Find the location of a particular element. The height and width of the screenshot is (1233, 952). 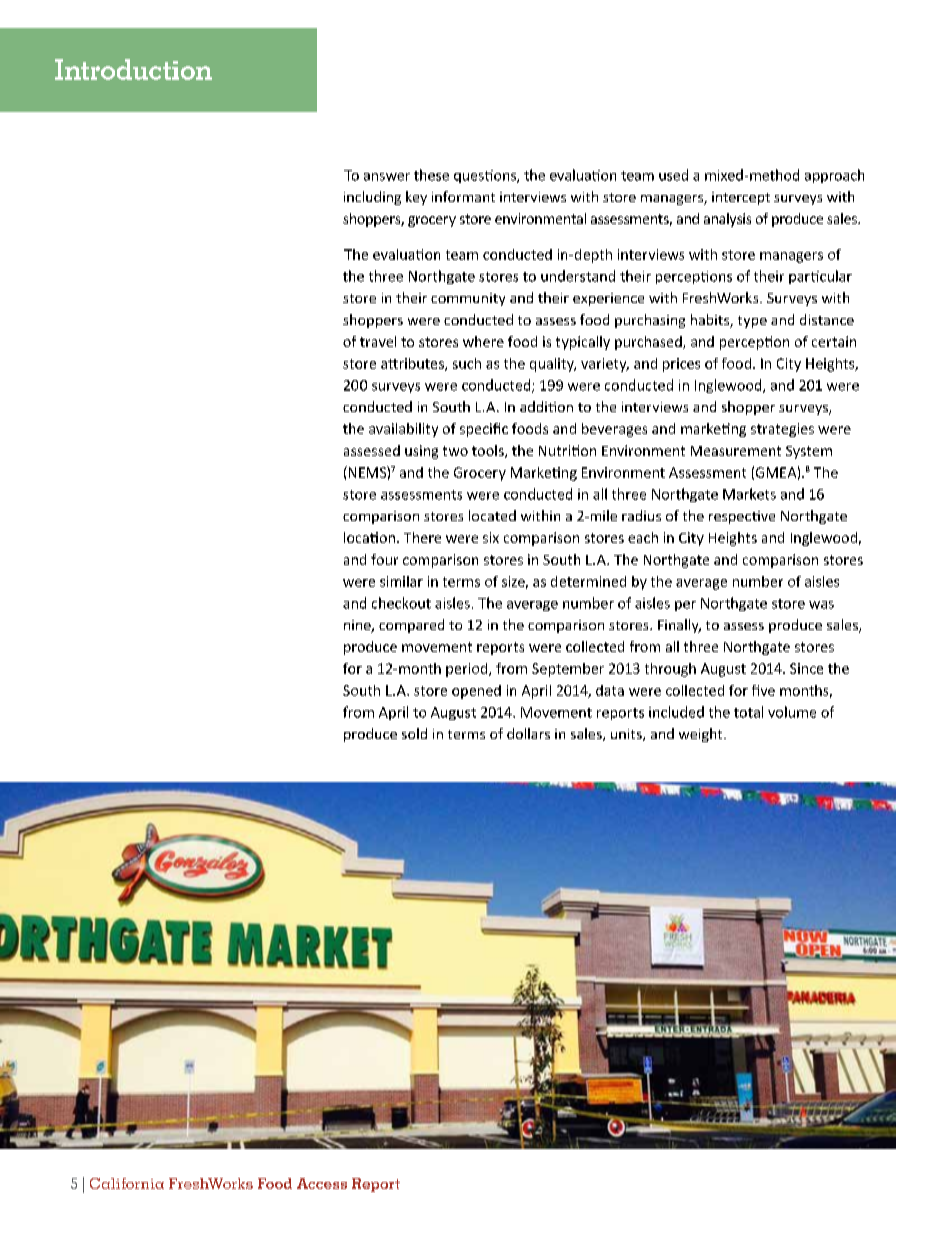

units is located at coordinates (627, 735).
